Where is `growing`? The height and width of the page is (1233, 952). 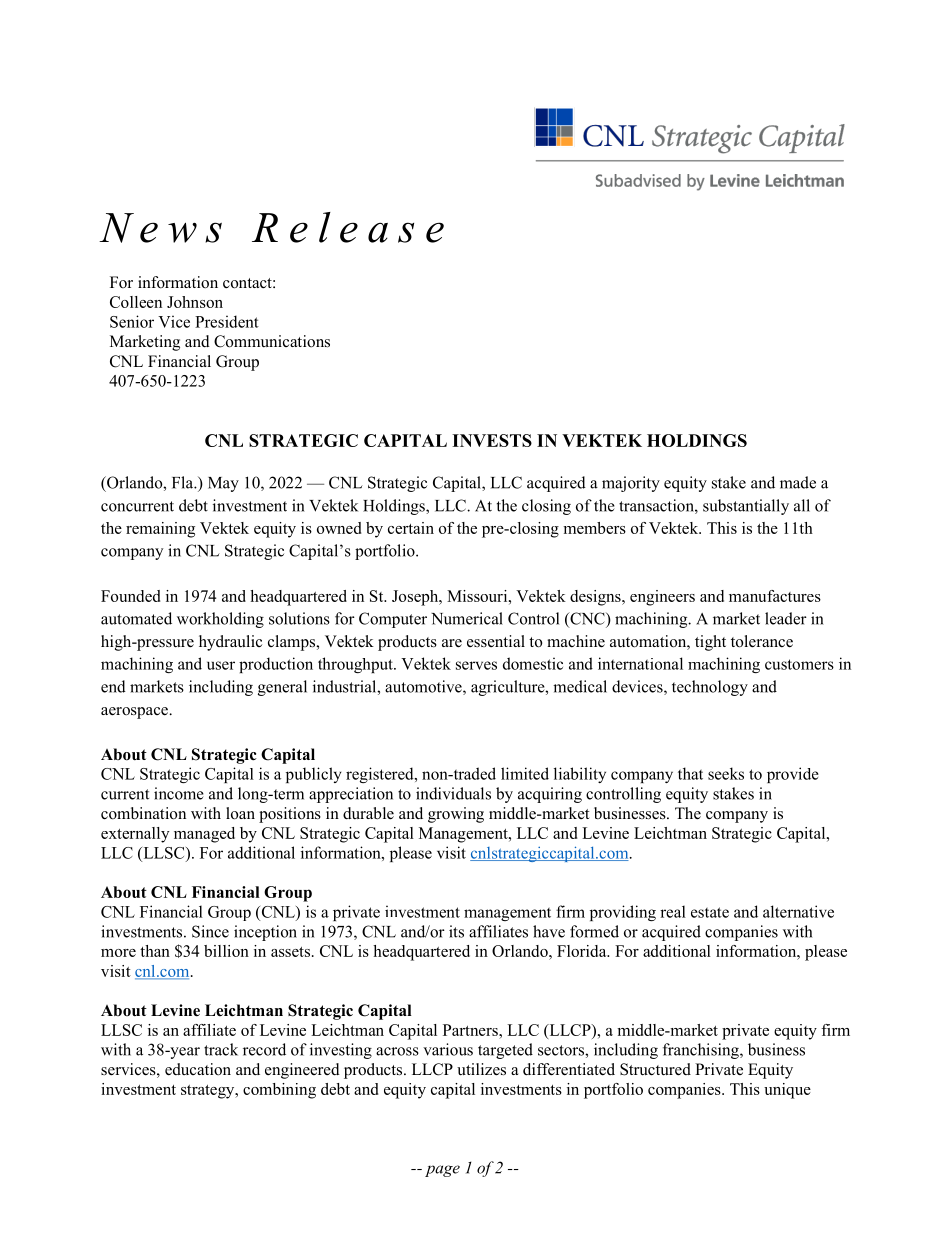
growing is located at coordinates (456, 815).
